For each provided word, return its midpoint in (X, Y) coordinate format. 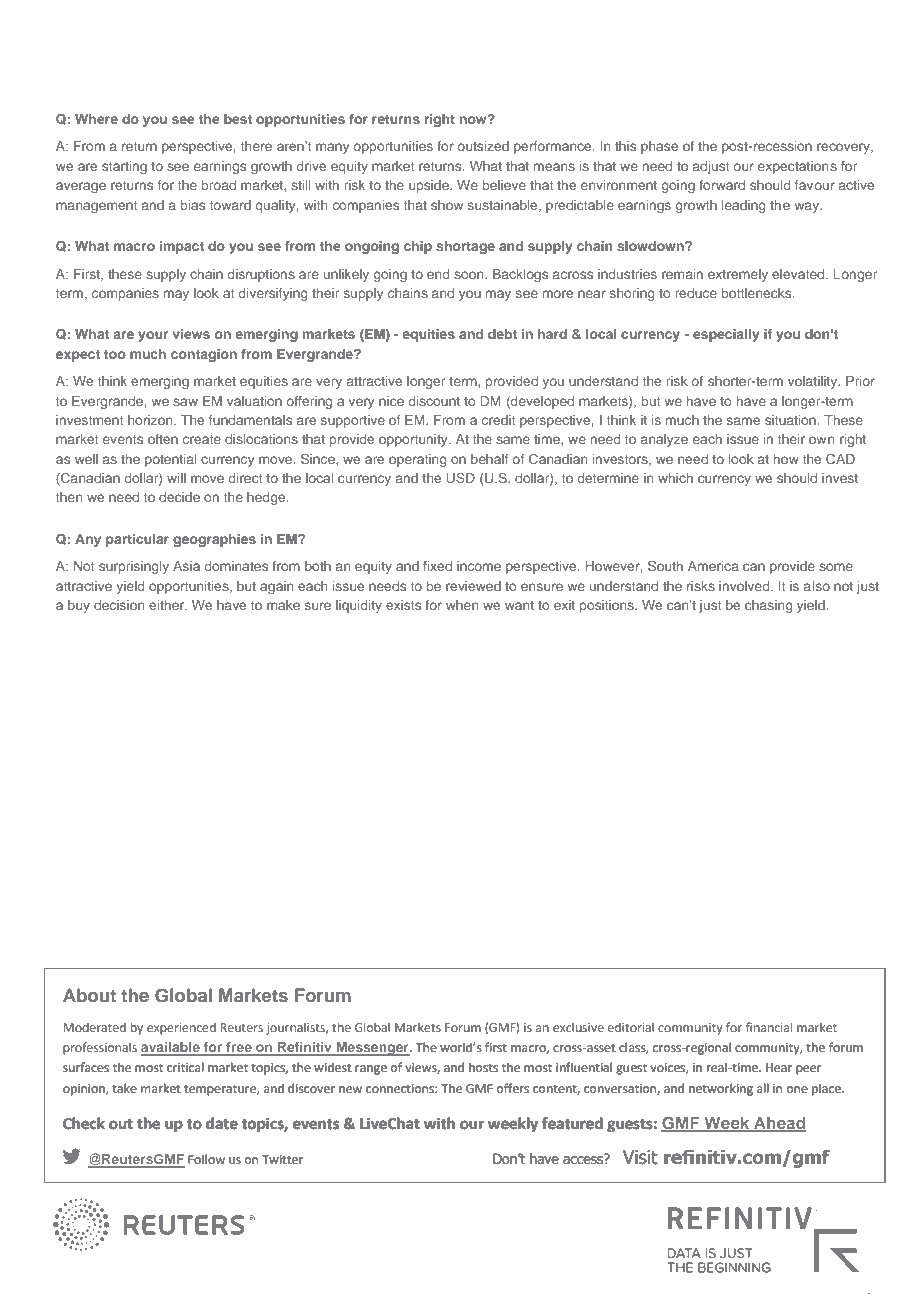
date (222, 1123)
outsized (483, 146)
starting (124, 167)
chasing (769, 606)
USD (460, 477)
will (176, 478)
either (168, 605)
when (462, 605)
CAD (840, 459)
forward (722, 185)
